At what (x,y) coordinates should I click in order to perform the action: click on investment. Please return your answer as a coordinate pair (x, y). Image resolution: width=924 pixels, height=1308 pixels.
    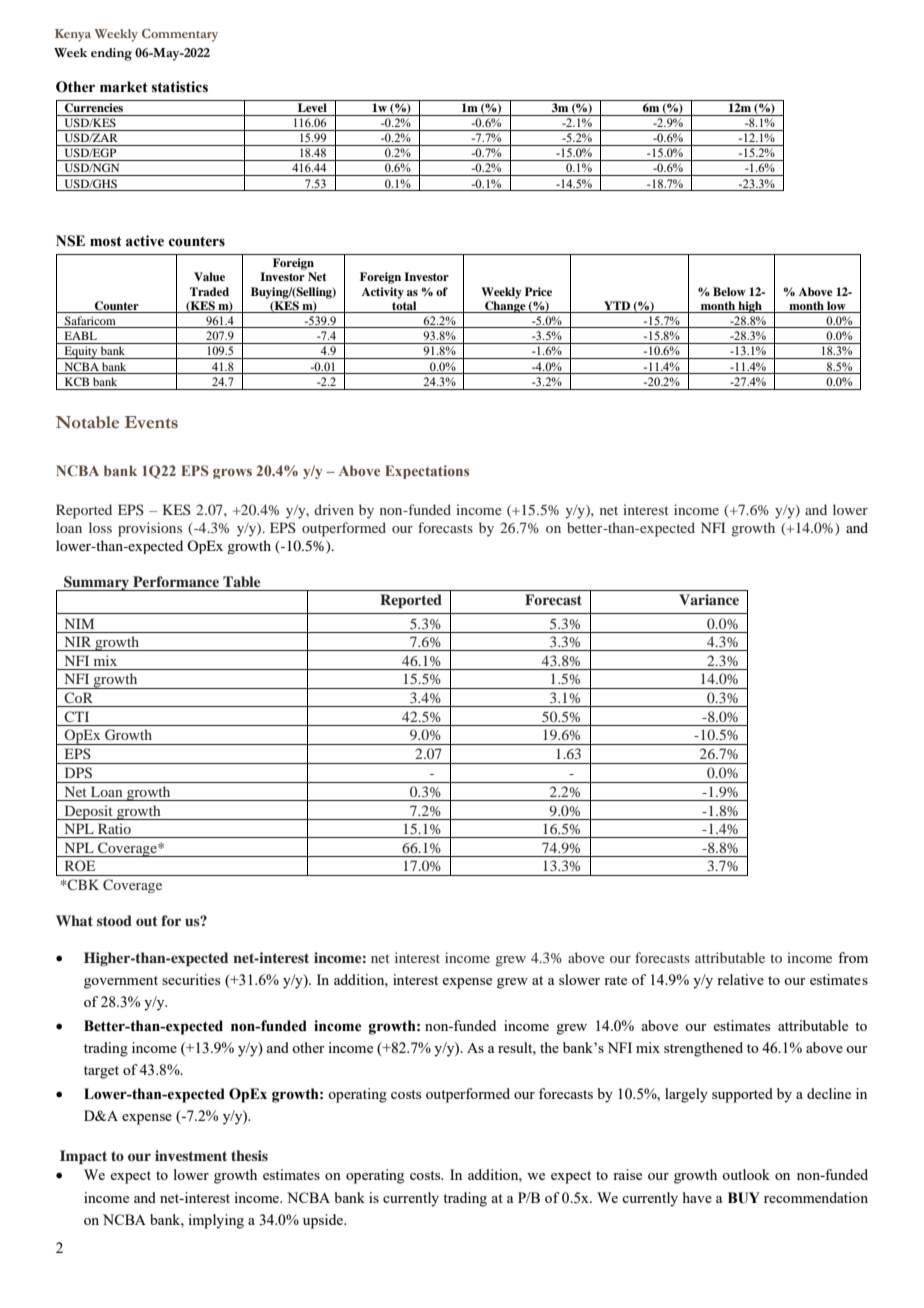
    Looking at the image, I should click on (191, 1155).
